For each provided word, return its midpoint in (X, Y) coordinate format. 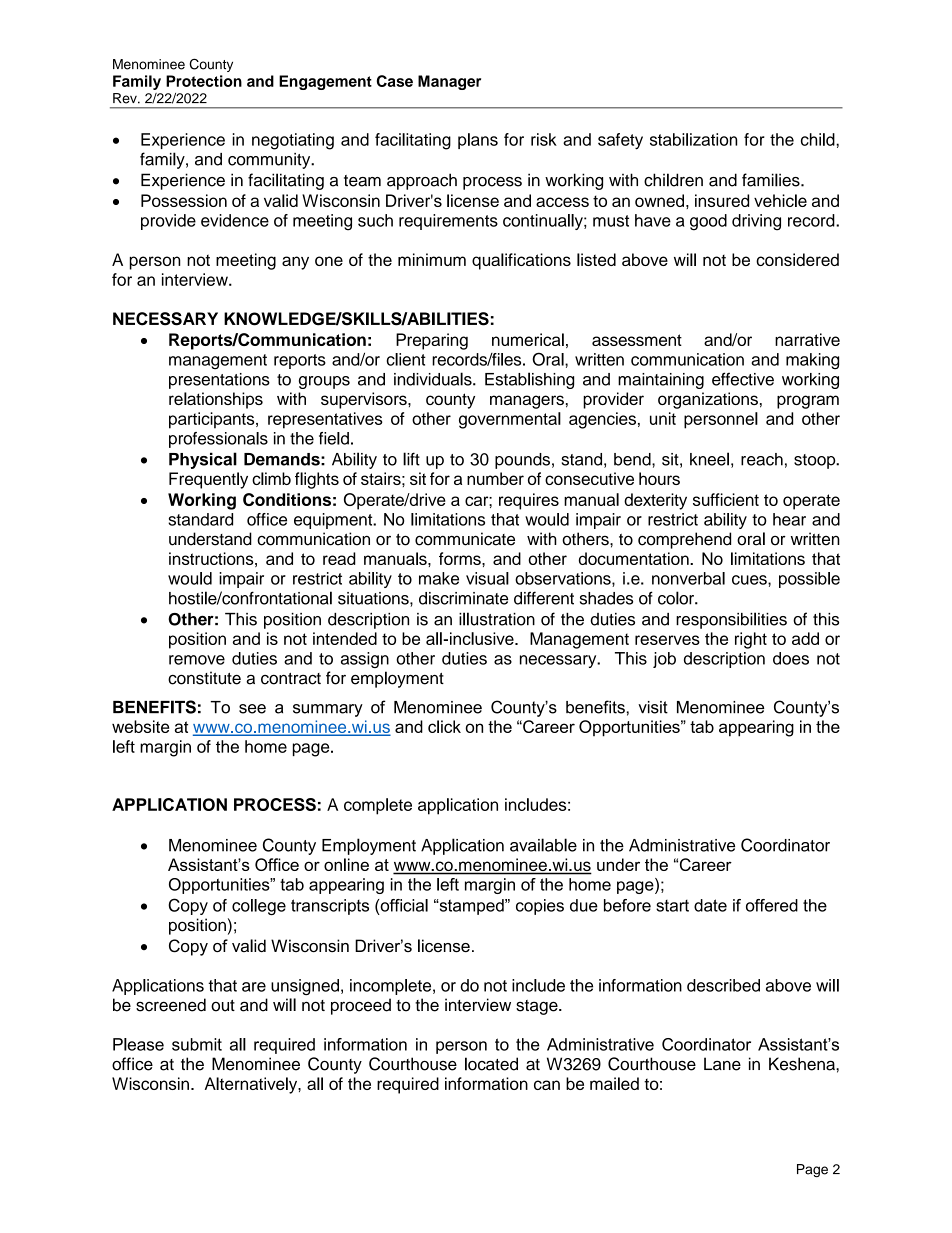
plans (478, 141)
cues (750, 580)
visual (487, 578)
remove (197, 660)
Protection (204, 81)
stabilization (693, 139)
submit (197, 1044)
